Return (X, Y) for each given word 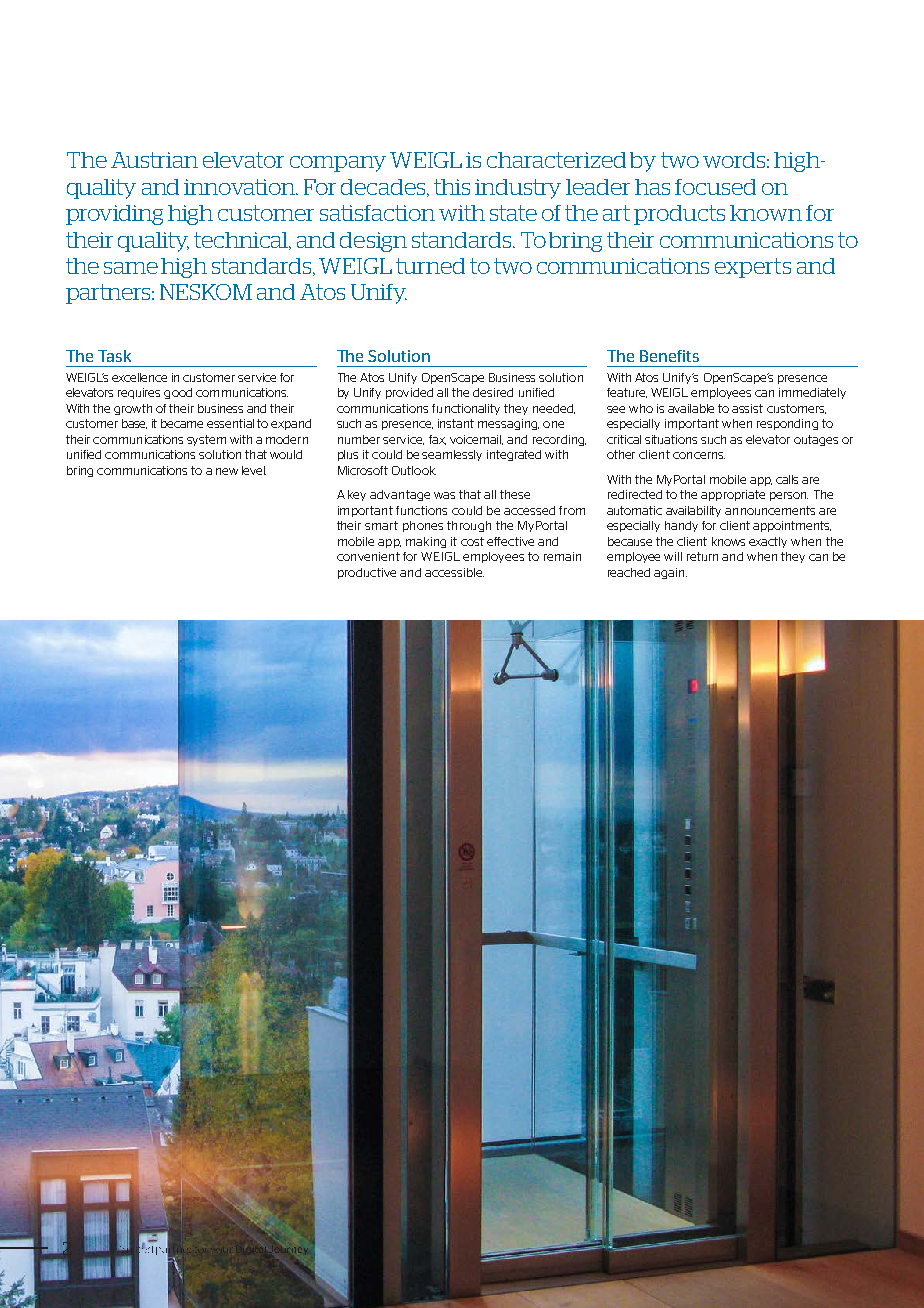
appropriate (733, 495)
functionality (466, 409)
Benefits (669, 356)
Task (114, 356)
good (178, 393)
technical (242, 241)
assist (747, 408)
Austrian (154, 160)
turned (430, 266)
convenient (368, 556)
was (444, 495)
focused (715, 187)
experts (753, 268)
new (227, 471)
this (452, 187)
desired (493, 392)
